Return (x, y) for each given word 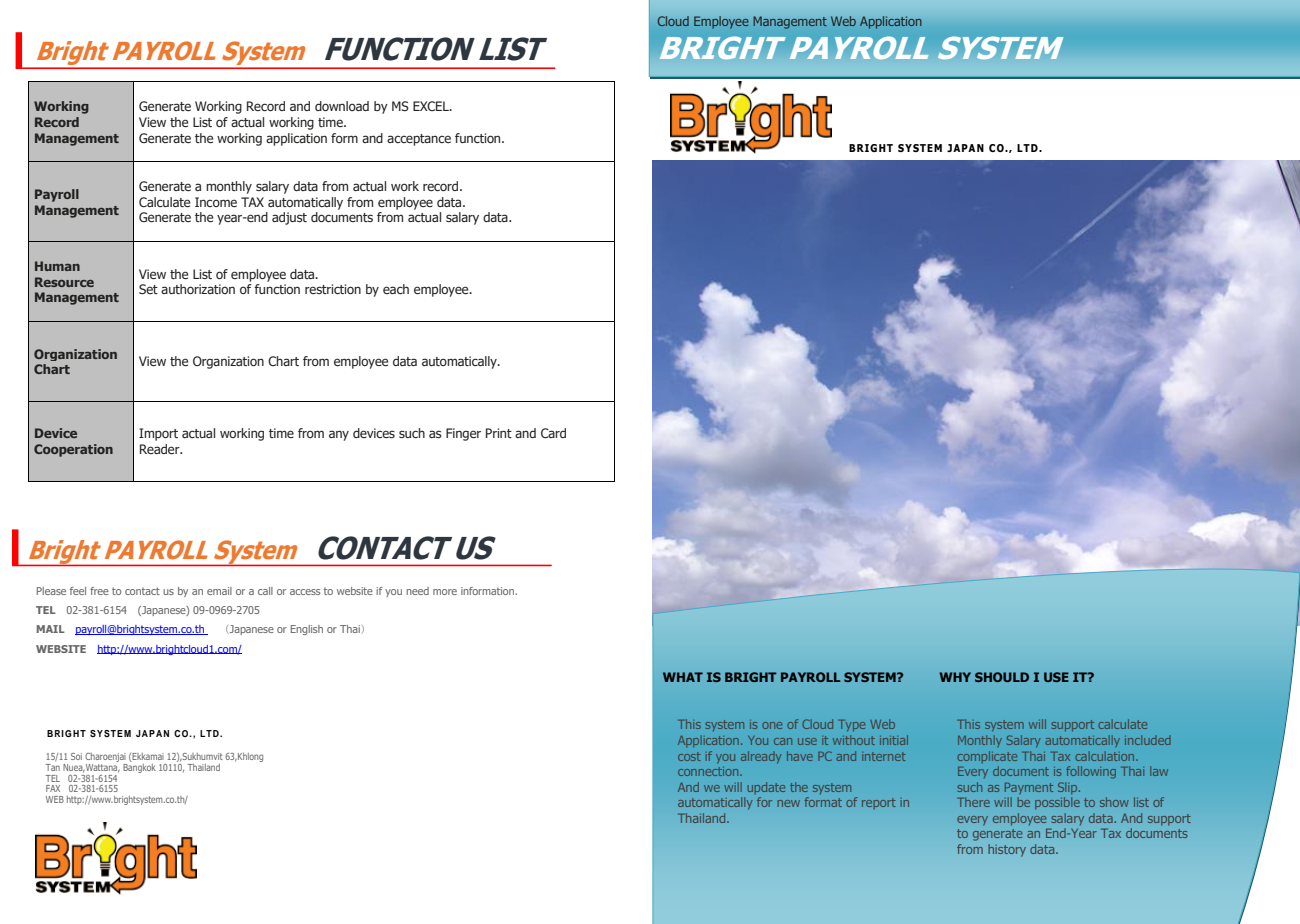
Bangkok (139, 767)
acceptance (419, 140)
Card (553, 433)
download (342, 106)
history (1007, 850)
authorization (198, 289)
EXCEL (432, 106)
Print (499, 433)
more (445, 592)
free (99, 591)
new (788, 803)
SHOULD (1002, 677)
